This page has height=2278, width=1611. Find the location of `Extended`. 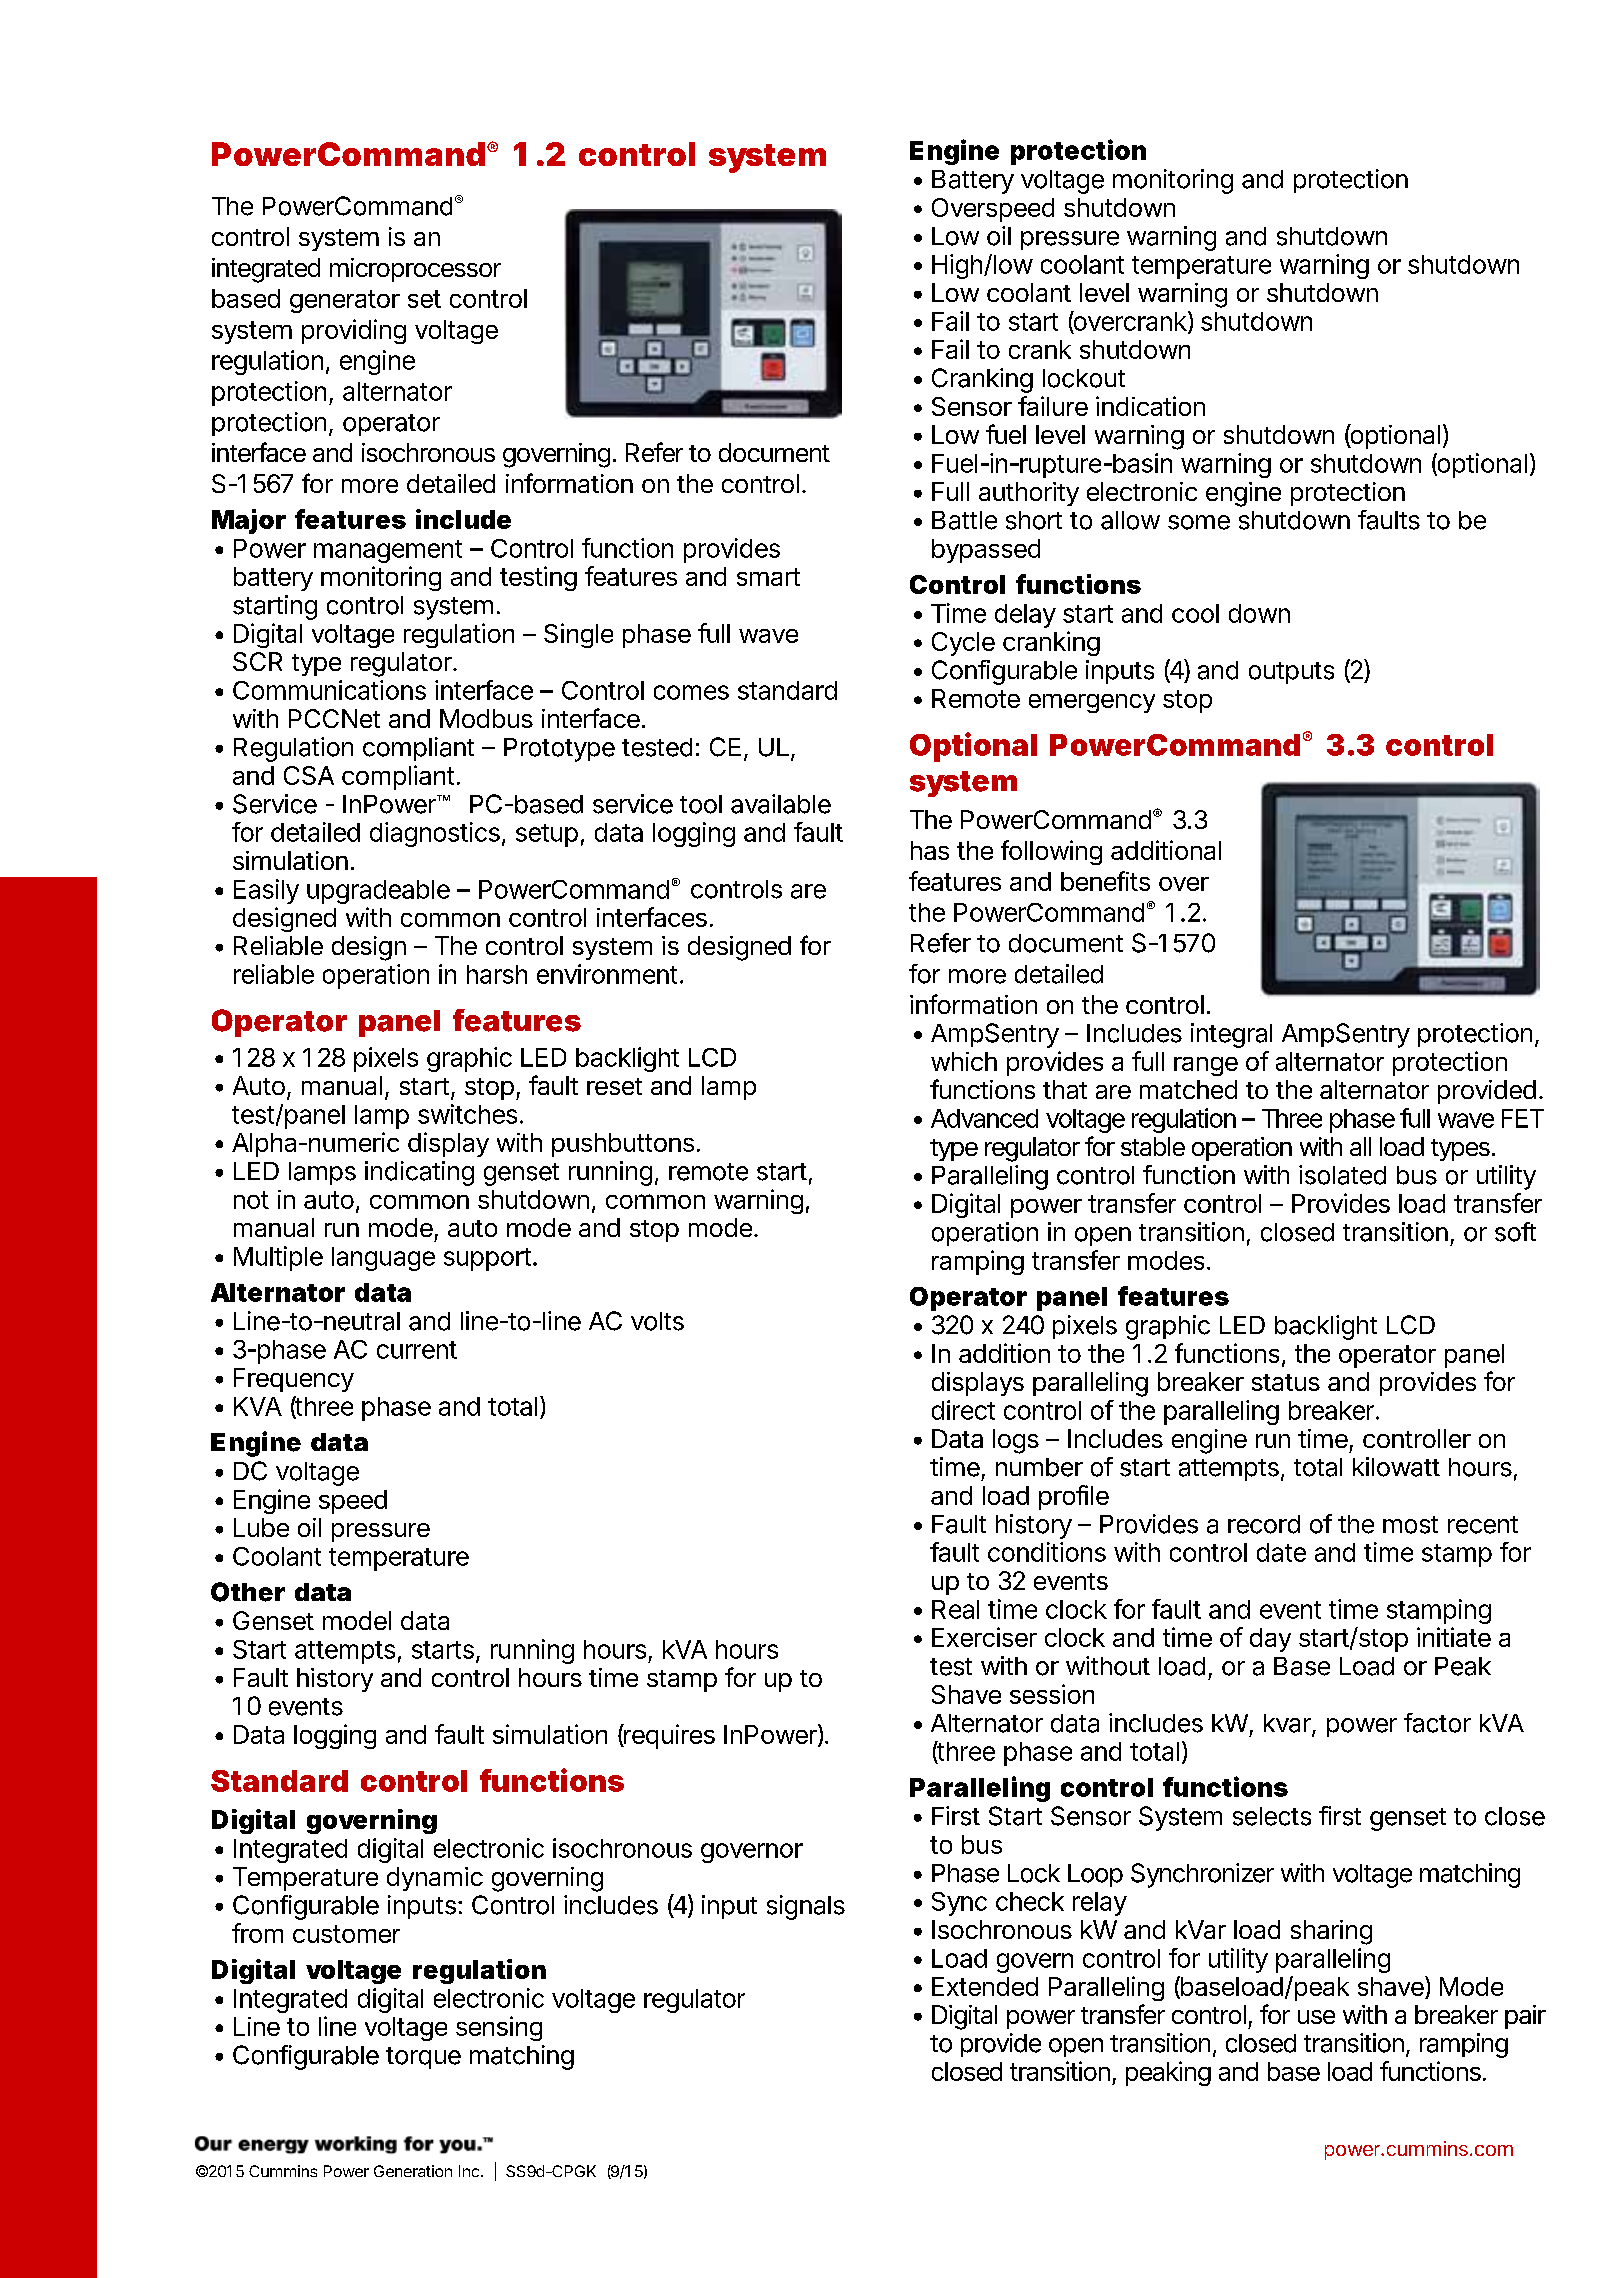

Extended is located at coordinates (985, 1986).
